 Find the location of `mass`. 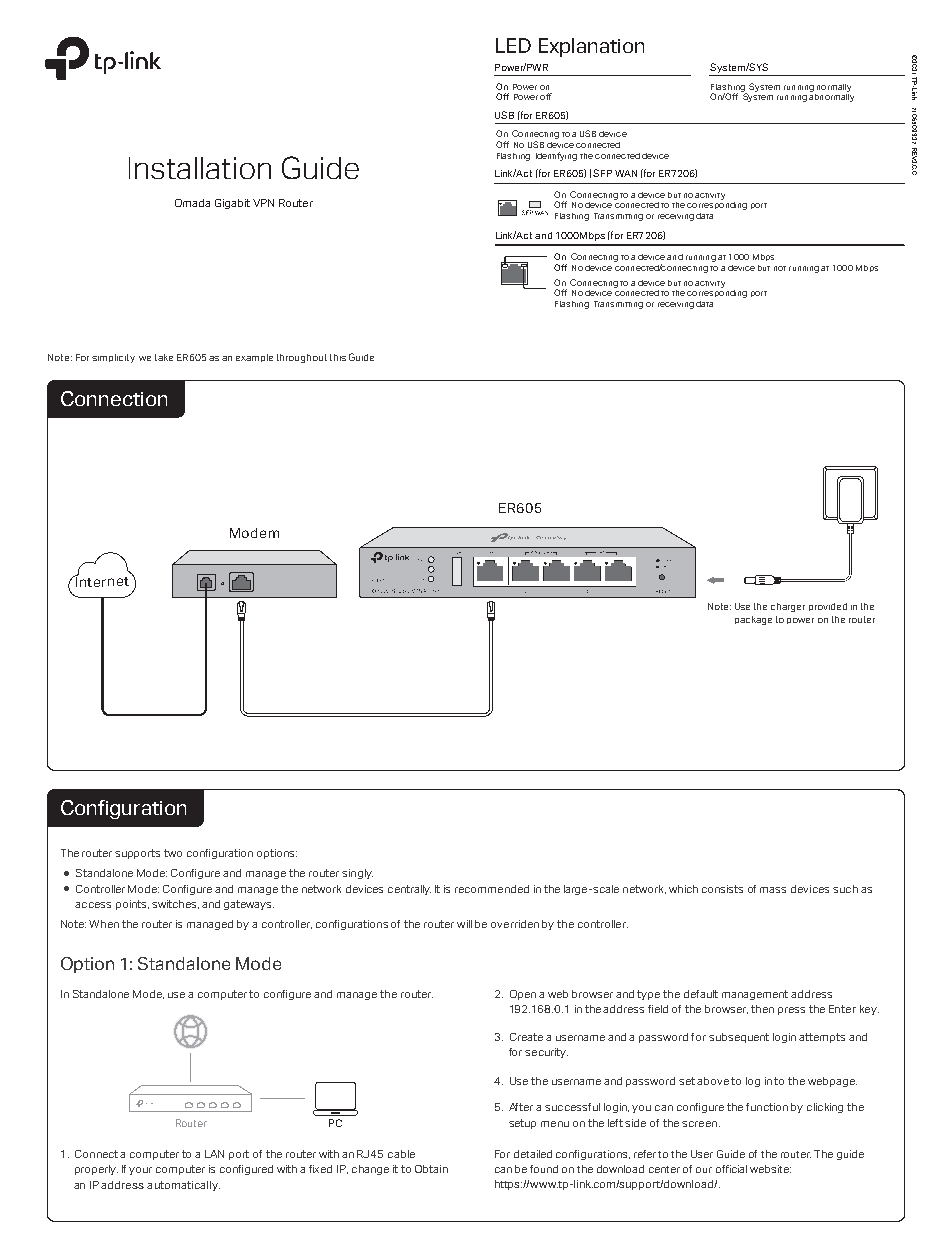

mass is located at coordinates (773, 890).
